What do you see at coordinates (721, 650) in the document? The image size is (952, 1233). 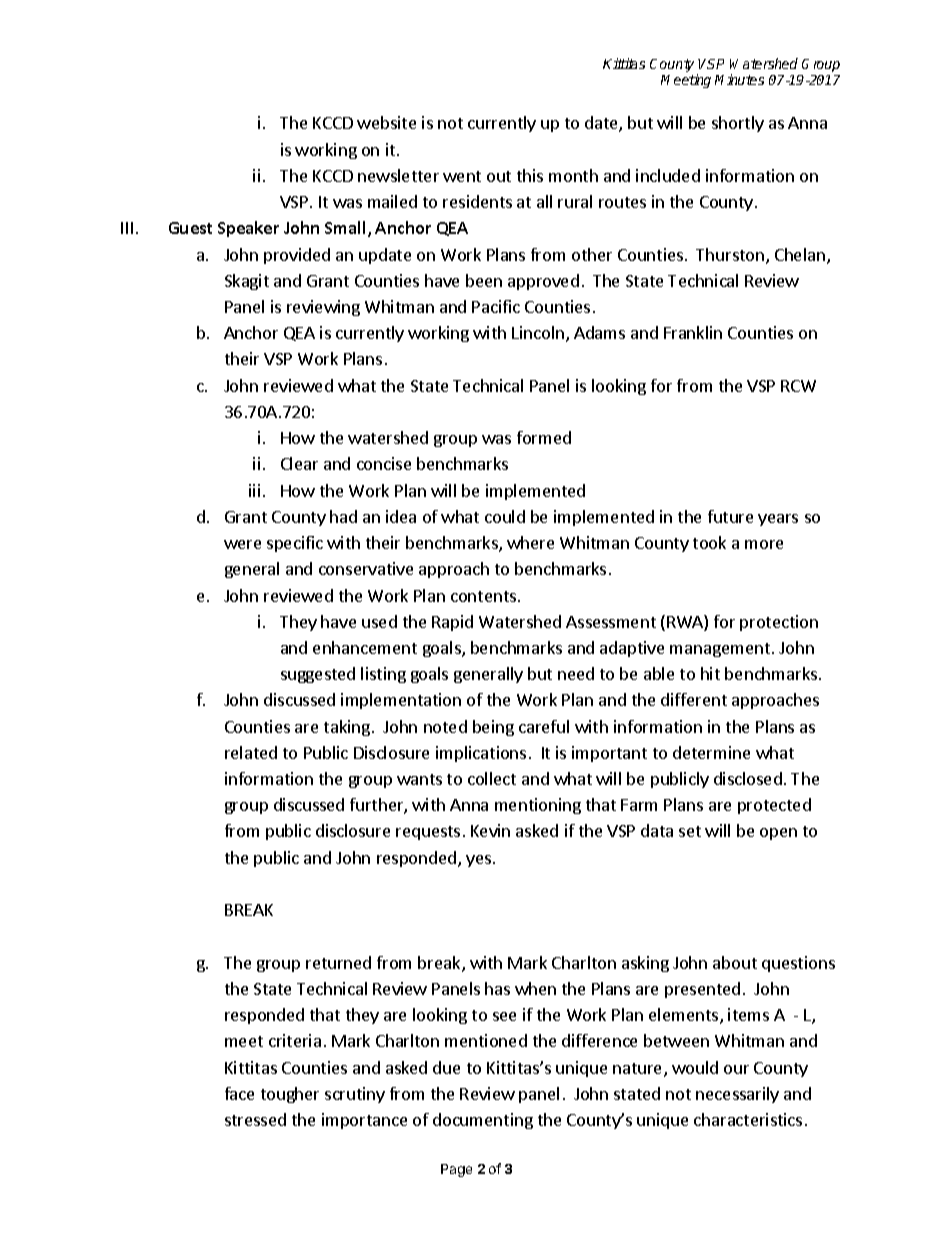 I see `management` at bounding box center [721, 650].
